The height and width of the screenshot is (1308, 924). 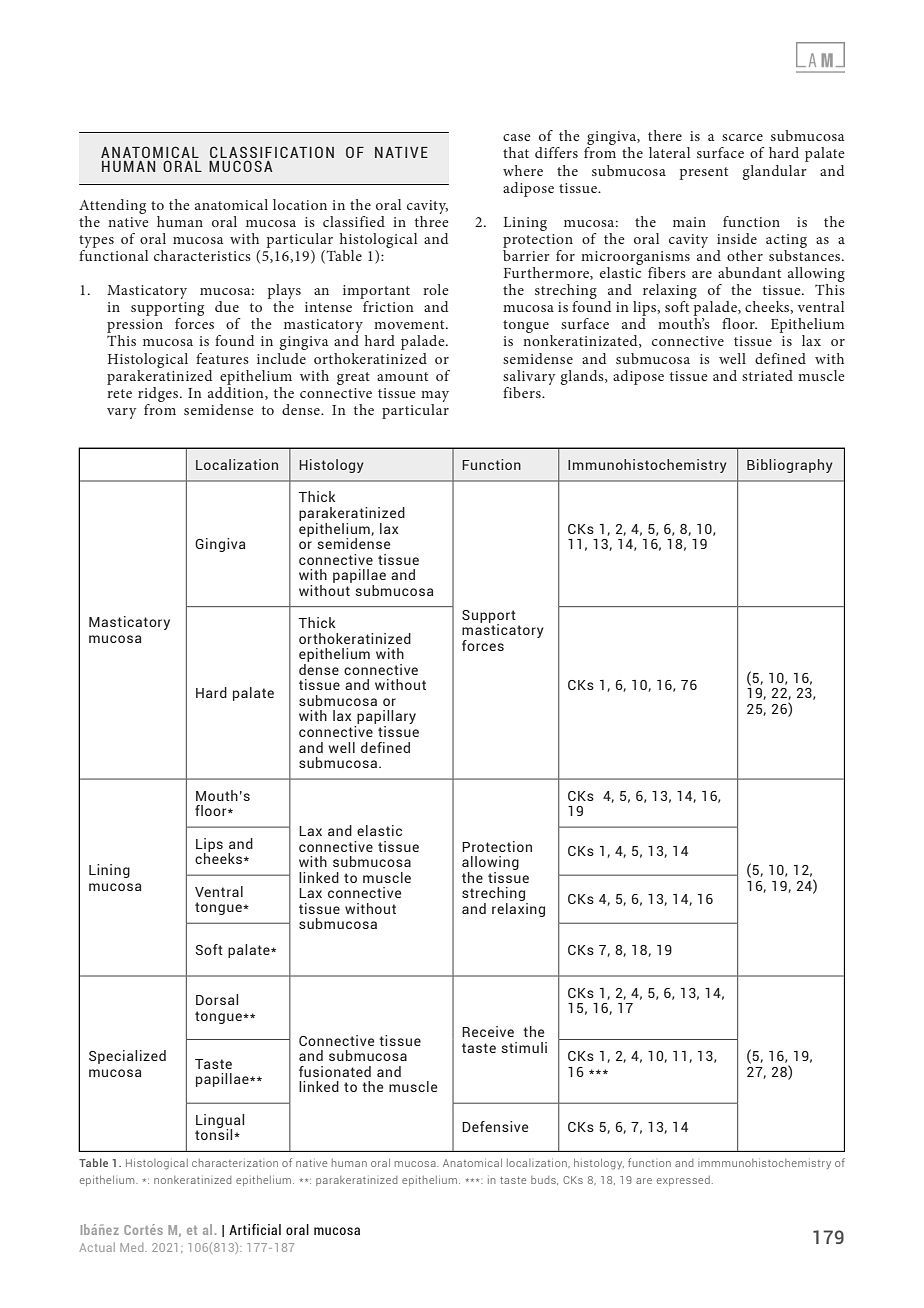 What do you see at coordinates (385, 718) in the screenshot?
I see `papillary` at bounding box center [385, 718].
